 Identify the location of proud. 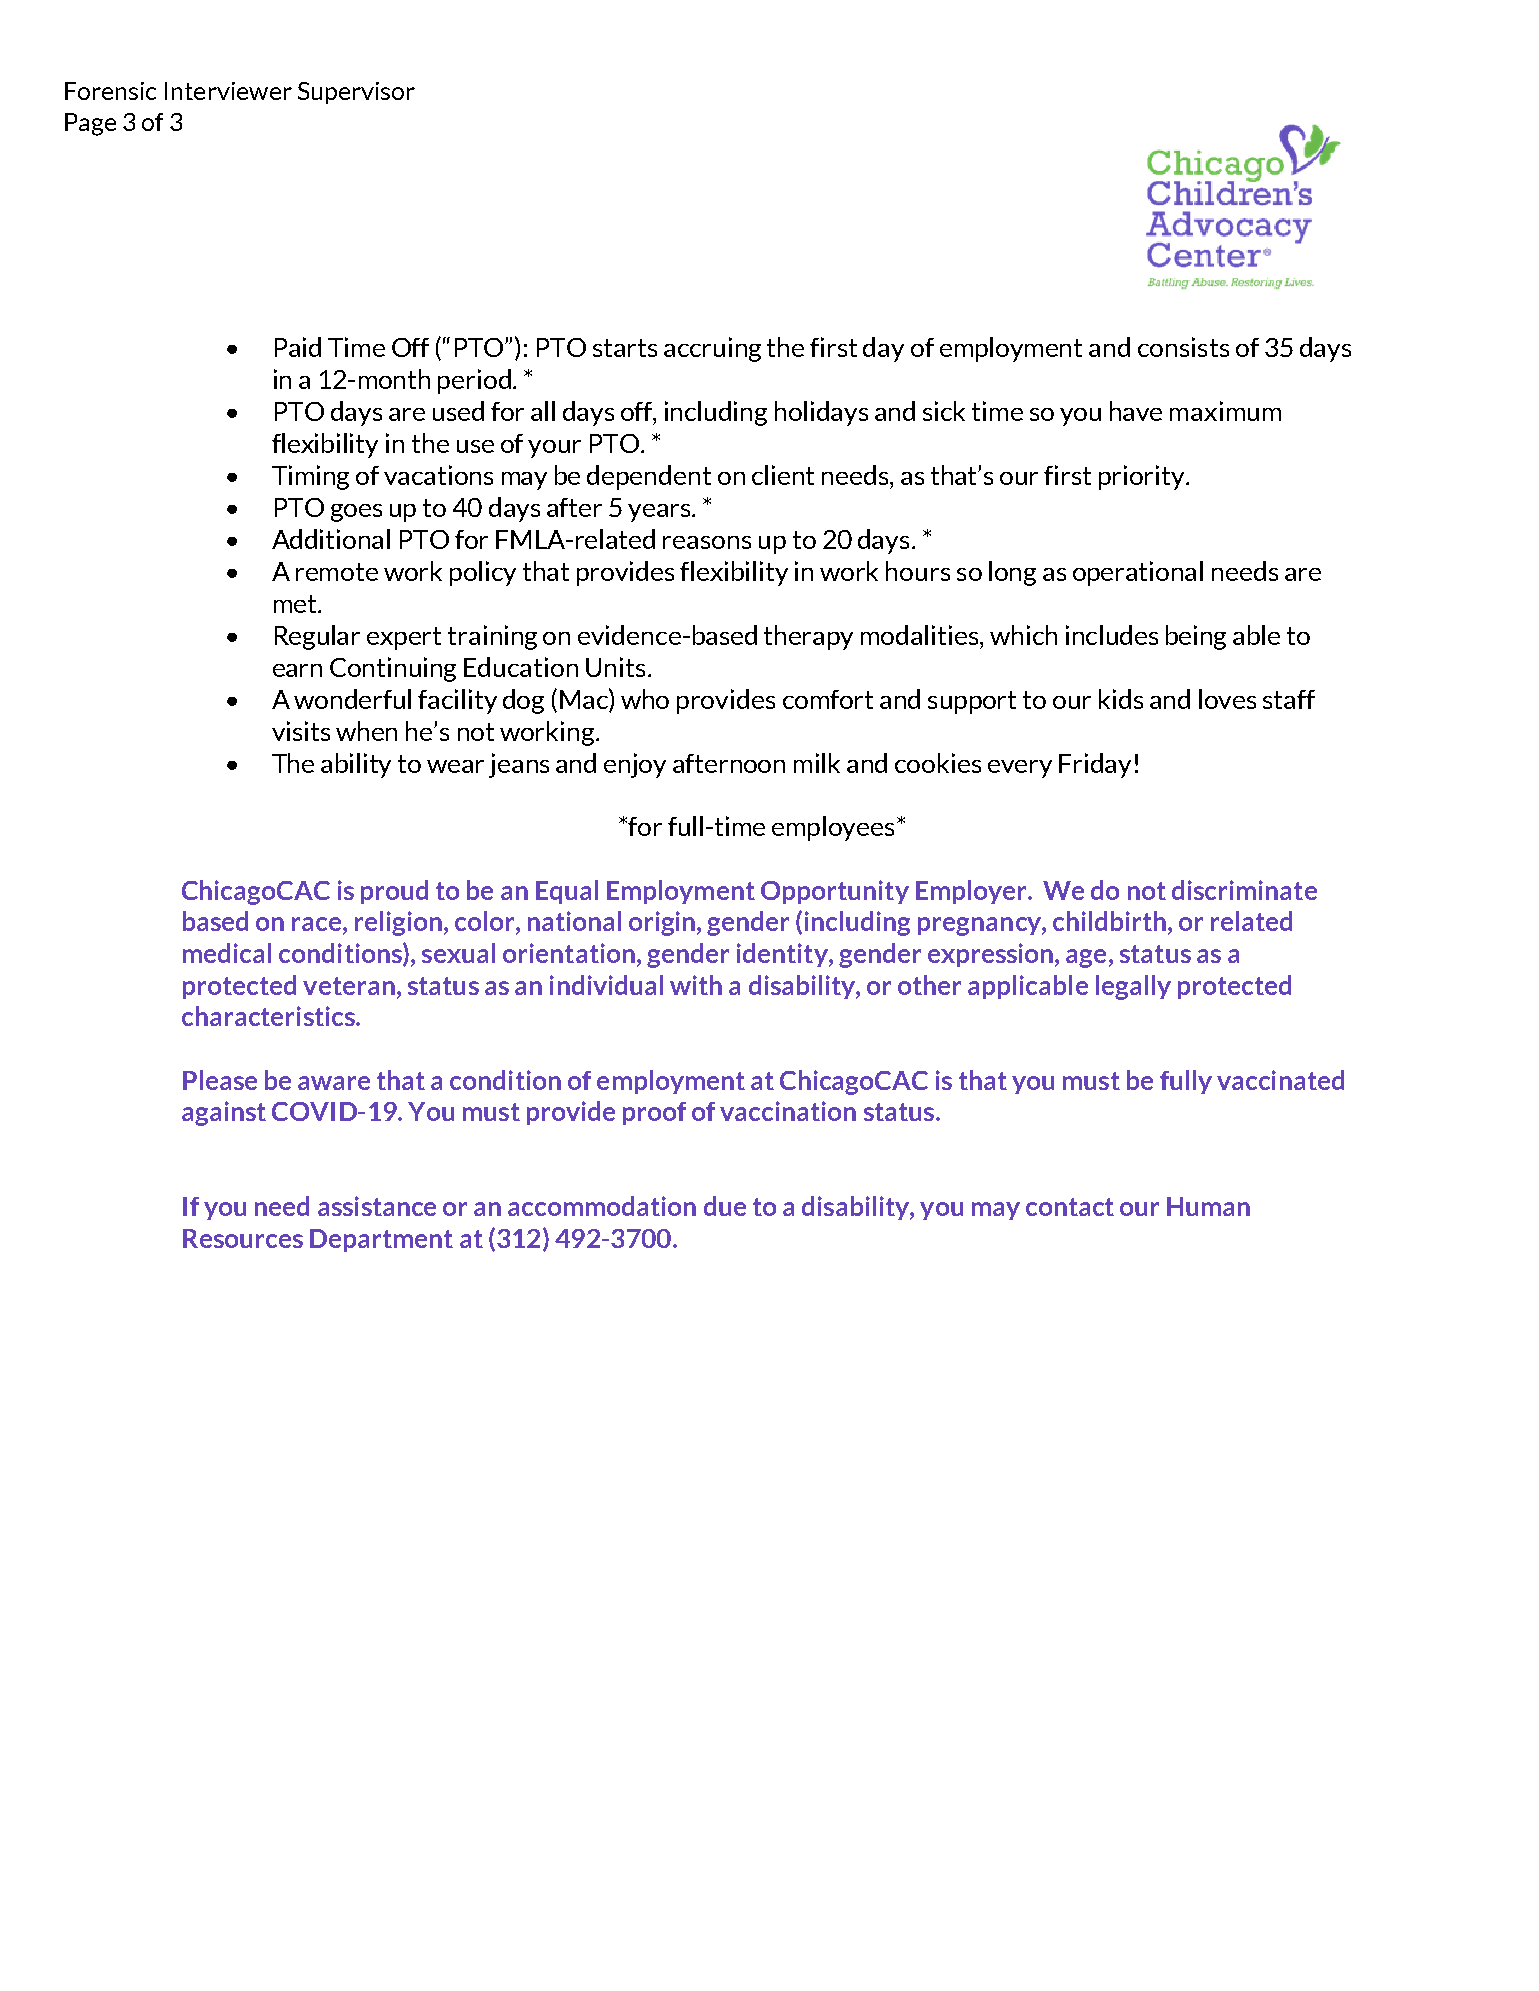
(394, 892).
